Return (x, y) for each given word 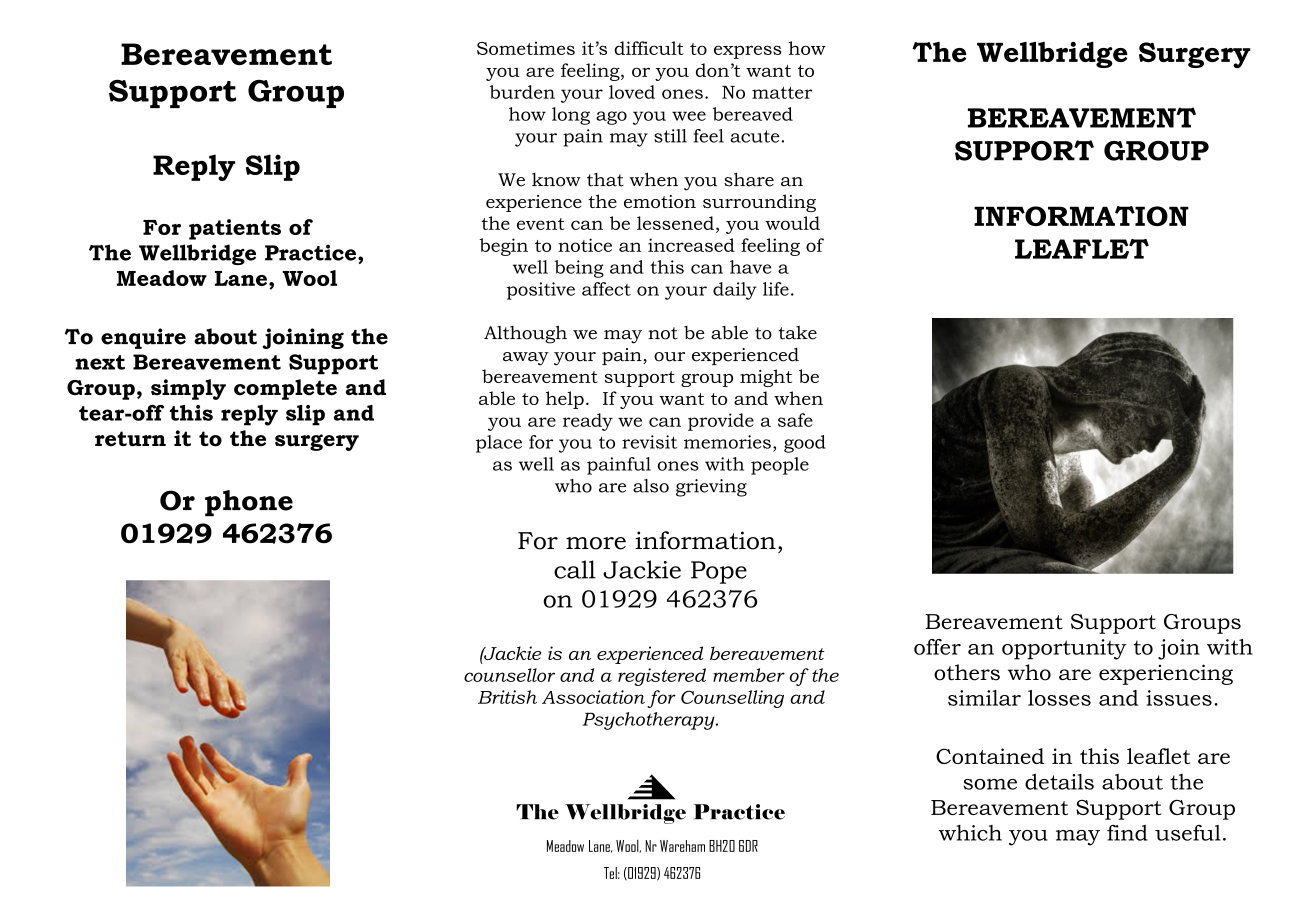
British (507, 697)
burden (522, 92)
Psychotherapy (649, 721)
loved (632, 92)
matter (782, 92)
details (1059, 782)
